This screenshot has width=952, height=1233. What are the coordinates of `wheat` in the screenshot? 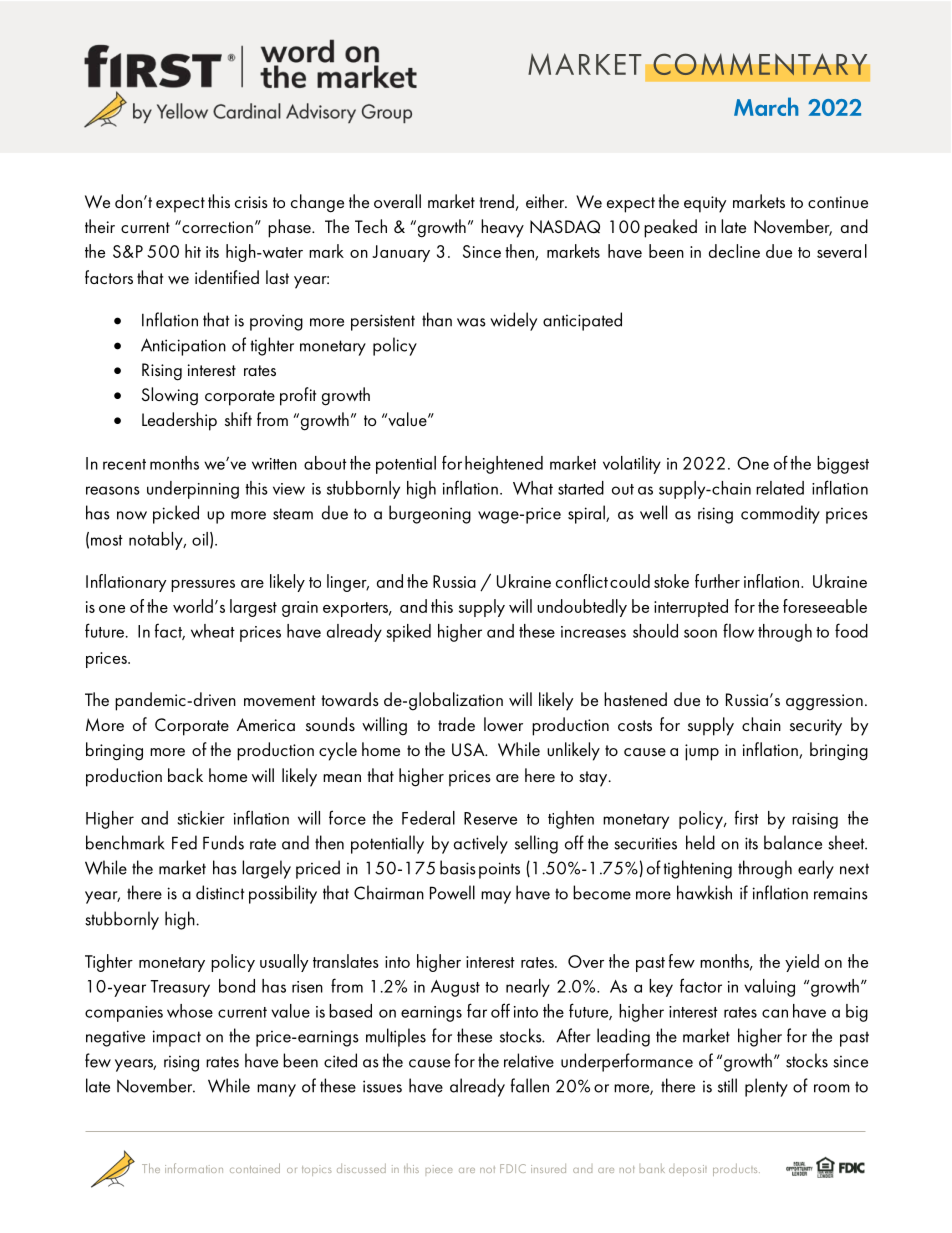 It's located at (213, 631).
